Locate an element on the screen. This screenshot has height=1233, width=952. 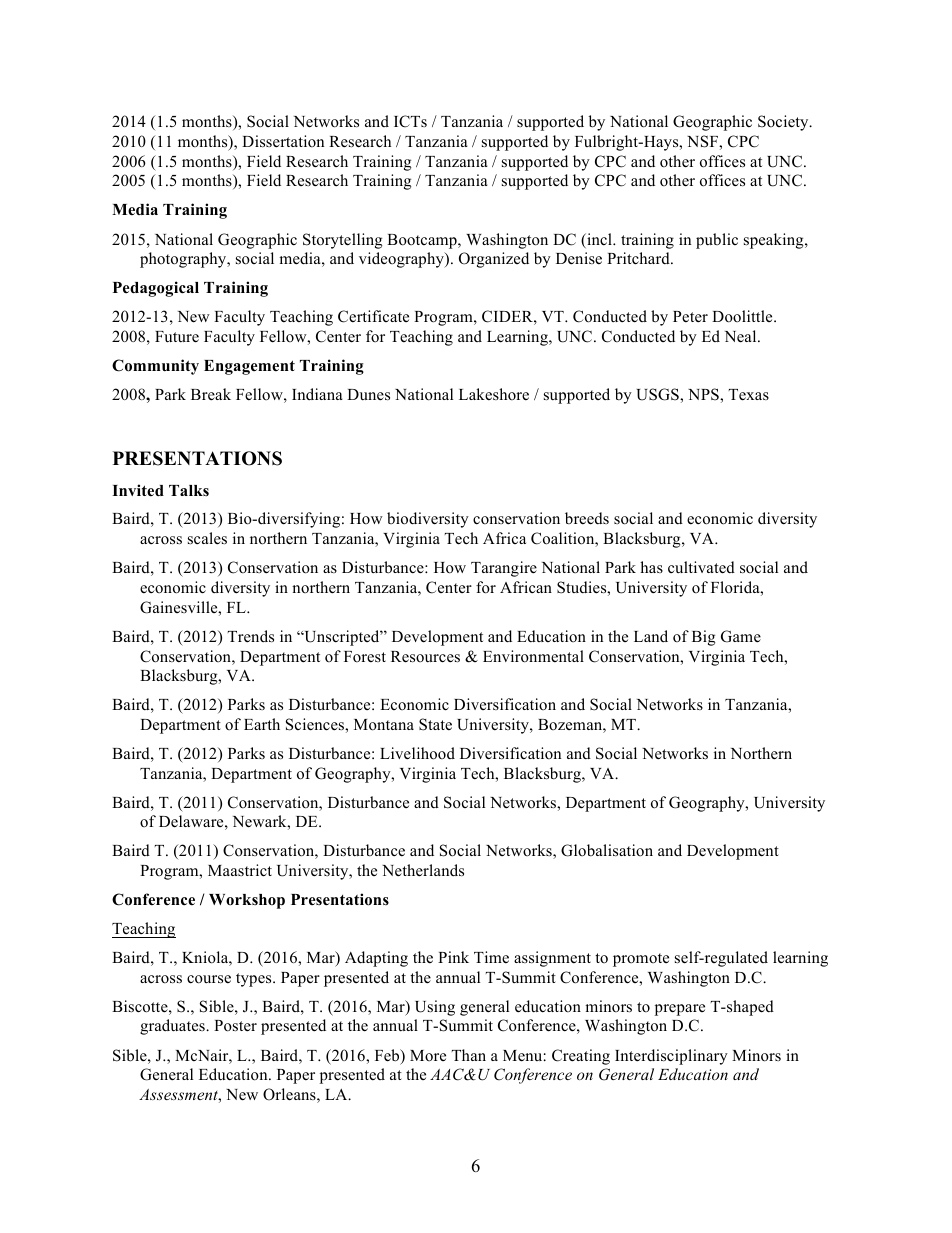
Earth is located at coordinates (262, 724).
